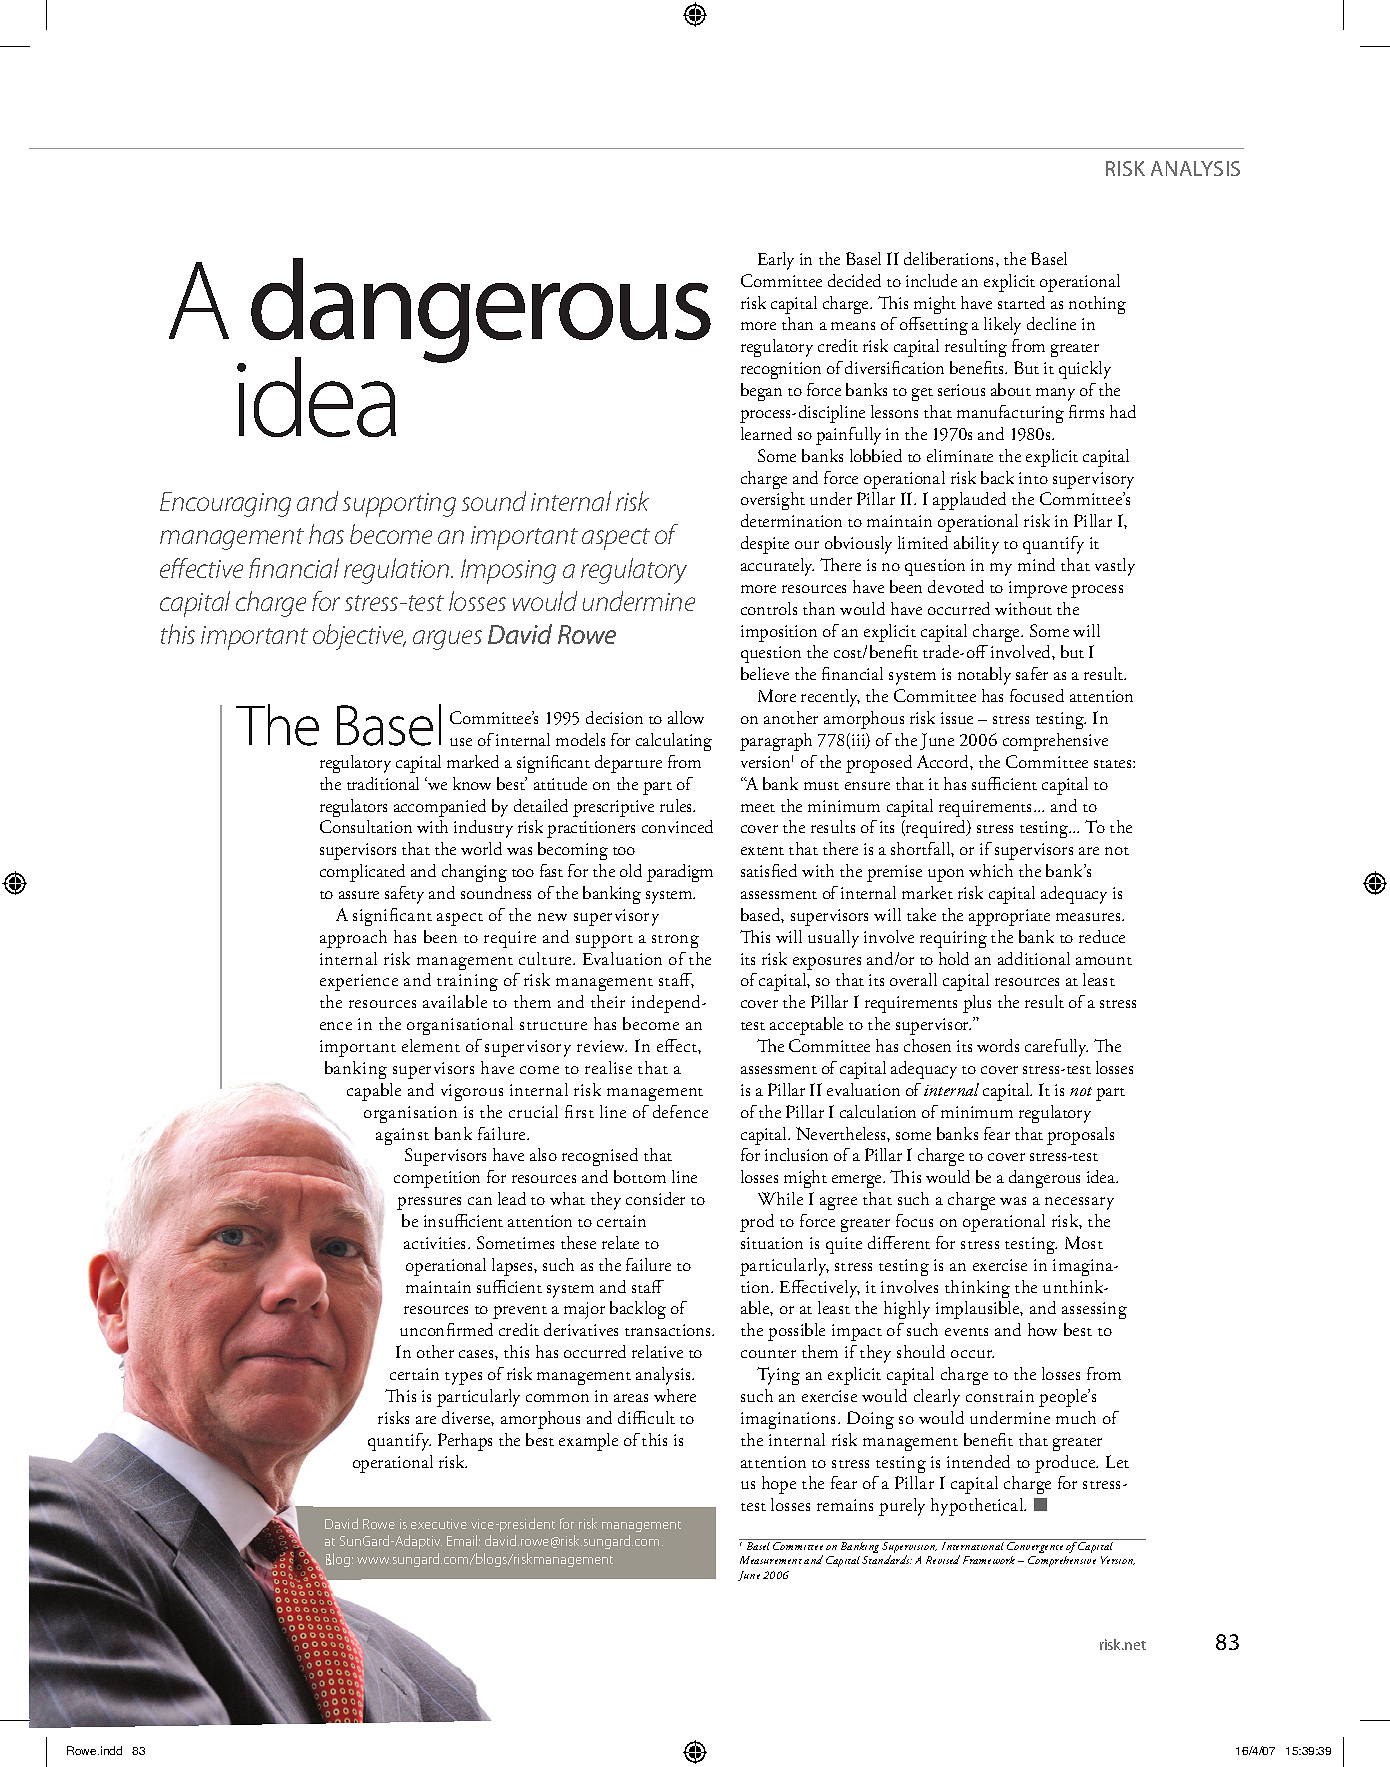  I want to click on Measurement, so click(771, 1560).
